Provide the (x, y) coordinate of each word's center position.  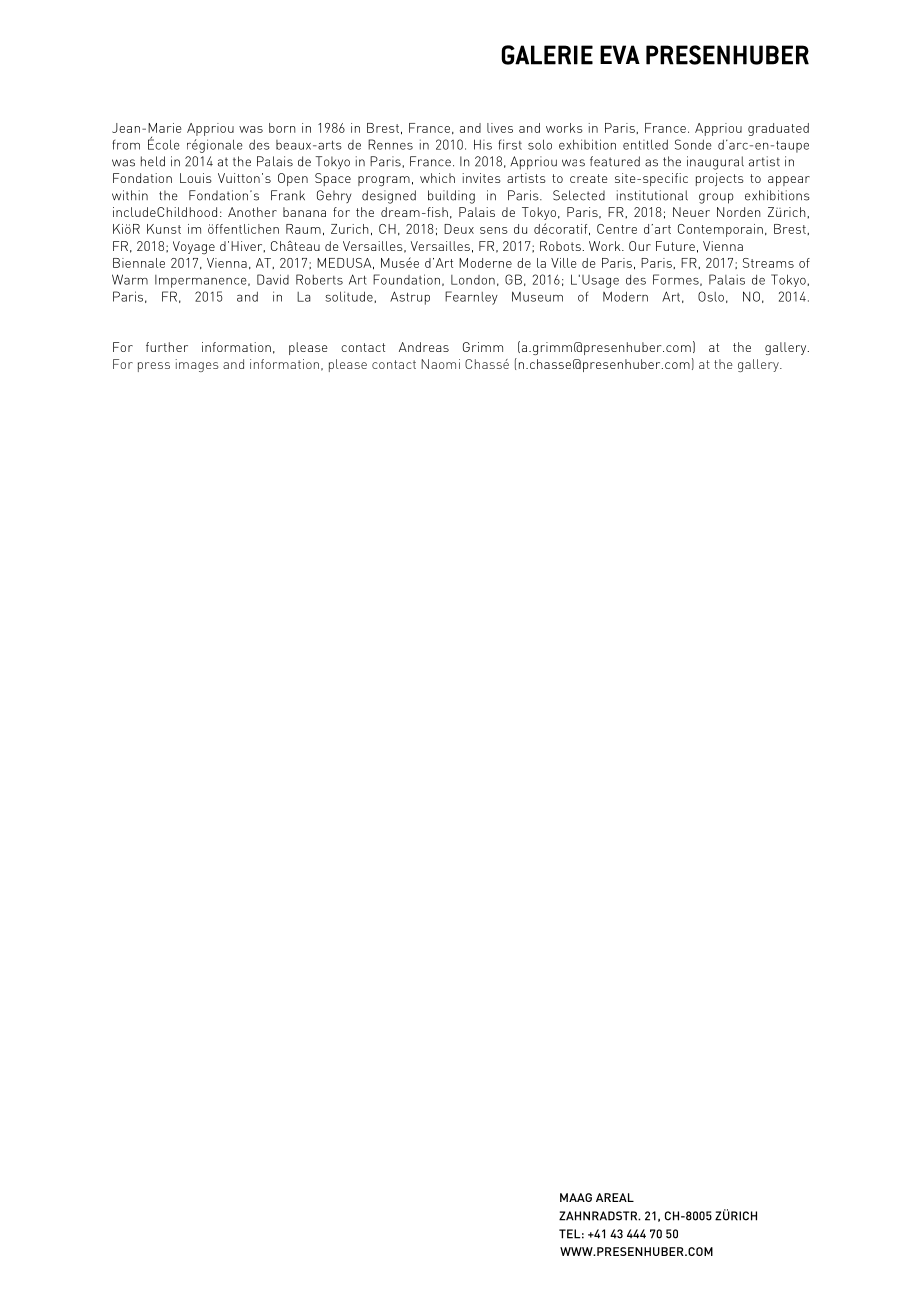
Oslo (711, 296)
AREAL (615, 1197)
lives (500, 128)
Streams (768, 263)
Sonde (693, 144)
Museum (537, 296)
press (154, 367)
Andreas (424, 347)
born (282, 128)
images (197, 365)
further (167, 347)
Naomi (440, 364)
